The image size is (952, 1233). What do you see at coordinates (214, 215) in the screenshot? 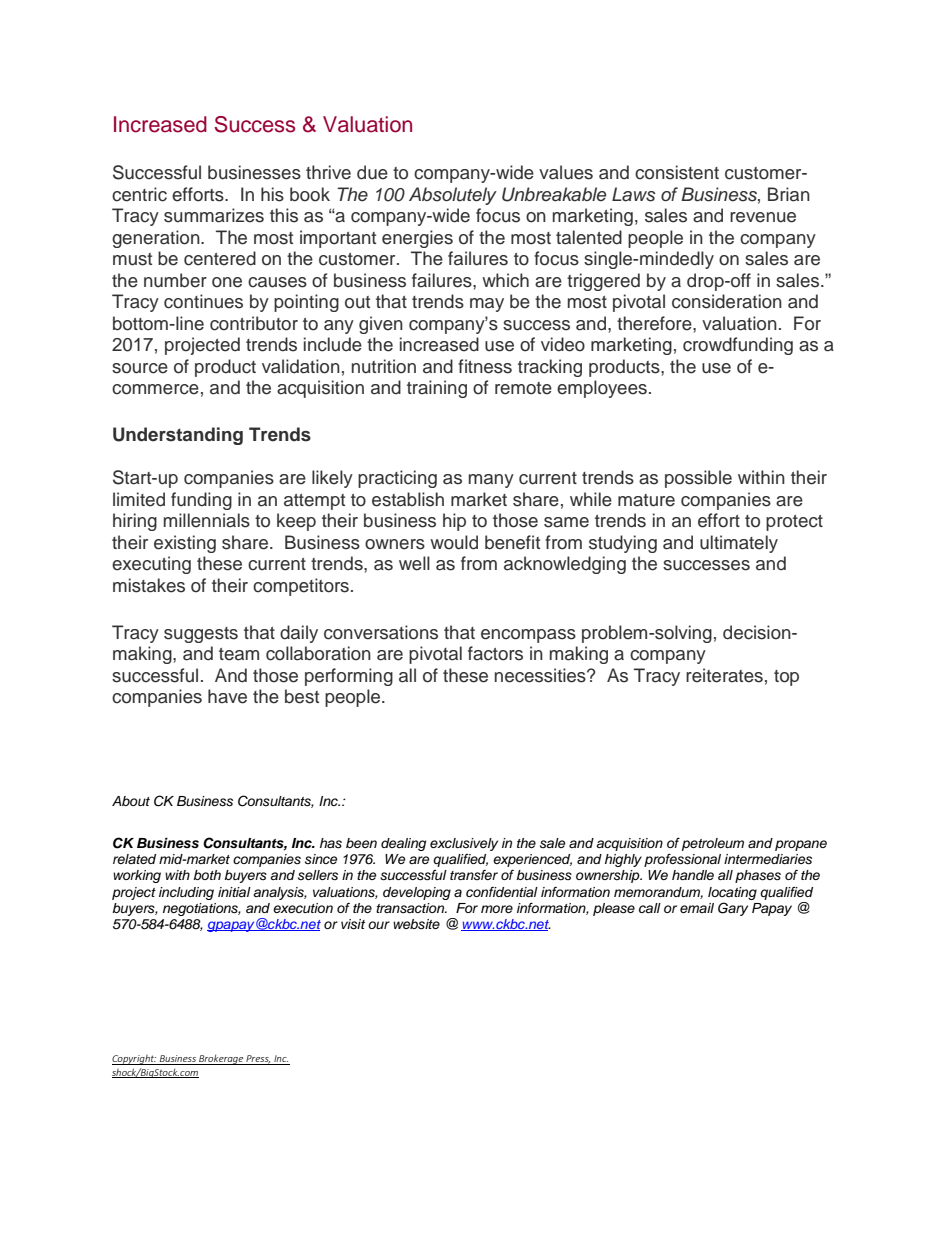
I see `summarizes` at bounding box center [214, 215].
